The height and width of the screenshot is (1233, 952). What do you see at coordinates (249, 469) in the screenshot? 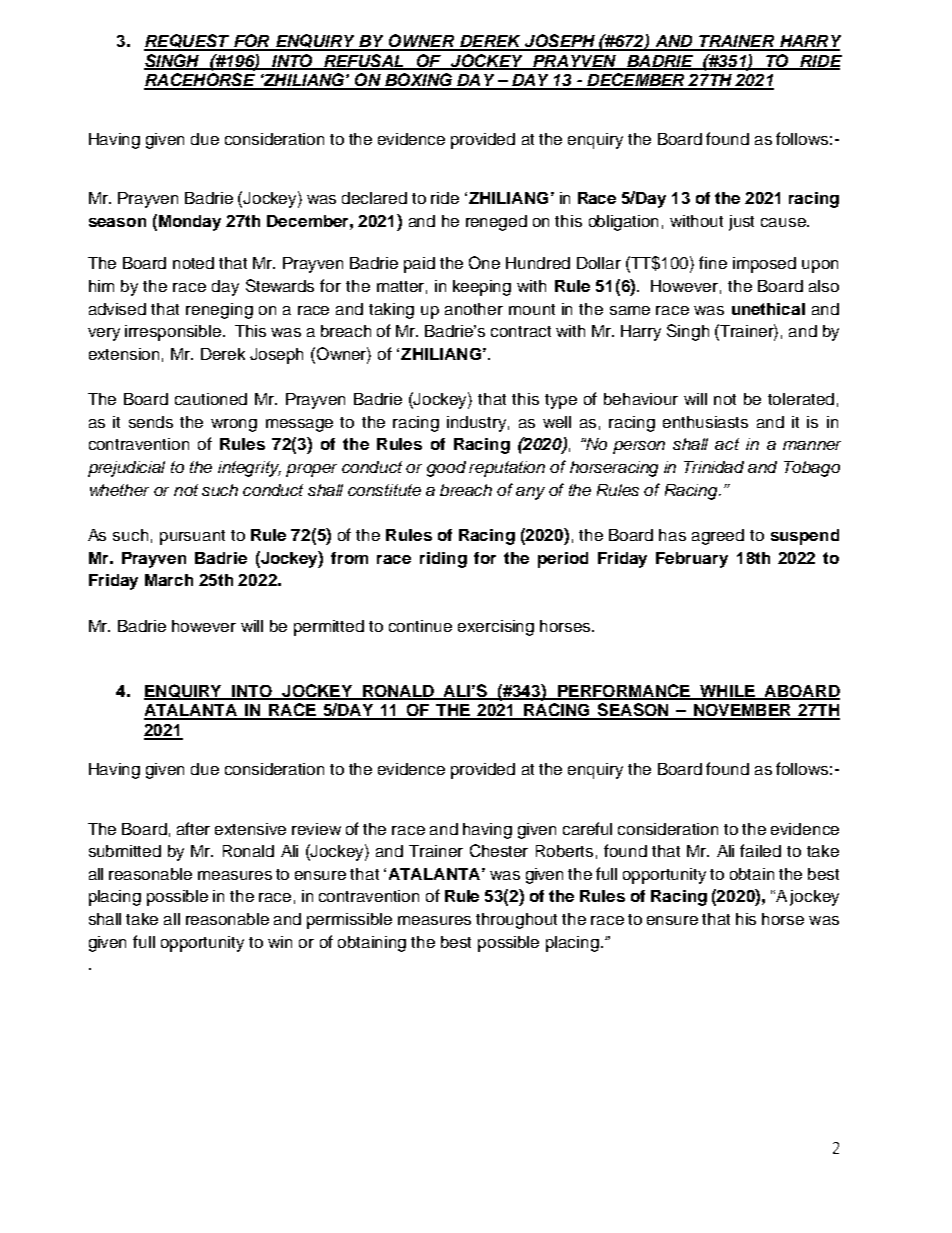
I see `integrity` at bounding box center [249, 469].
